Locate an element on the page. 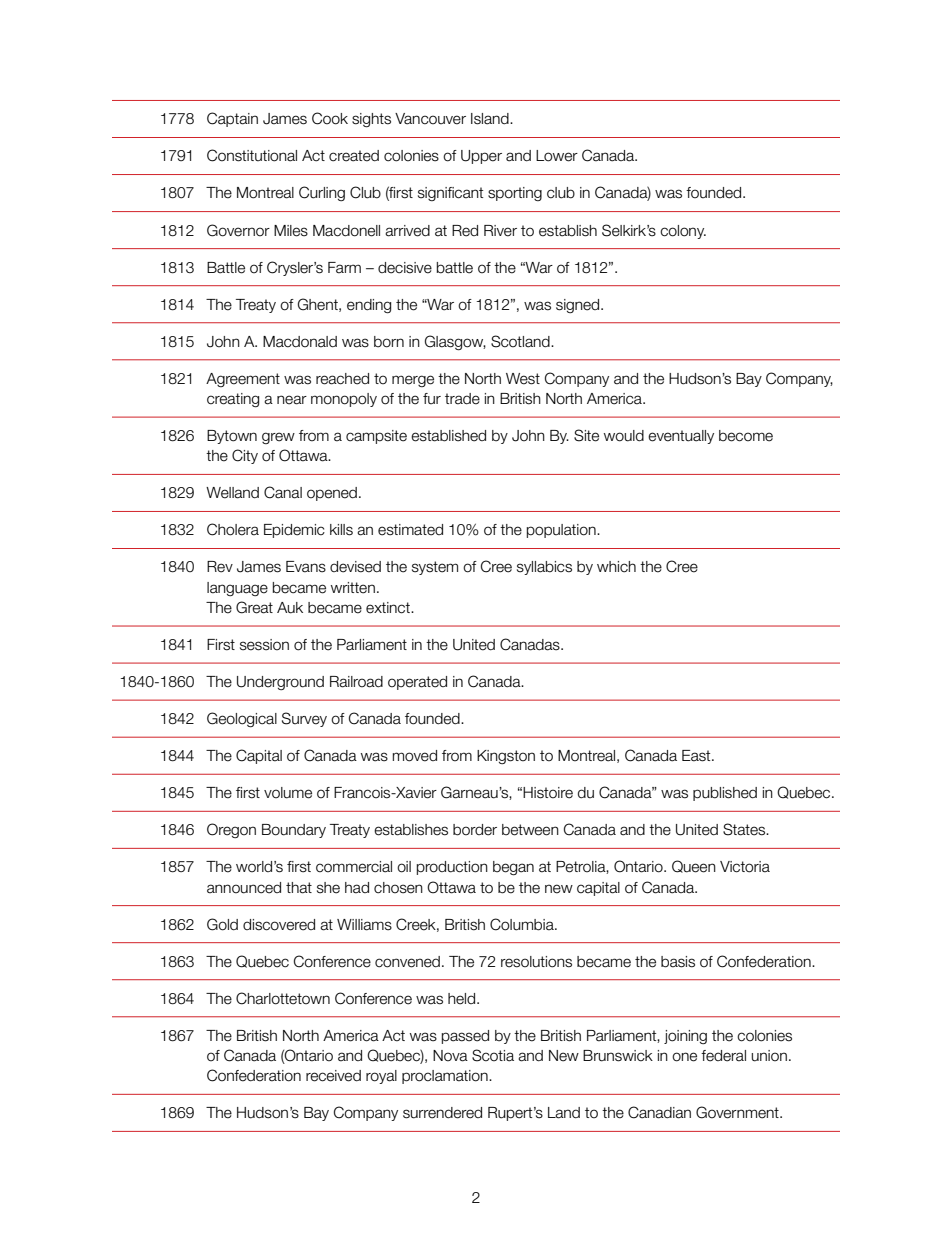  Scotia is located at coordinates (493, 1055).
